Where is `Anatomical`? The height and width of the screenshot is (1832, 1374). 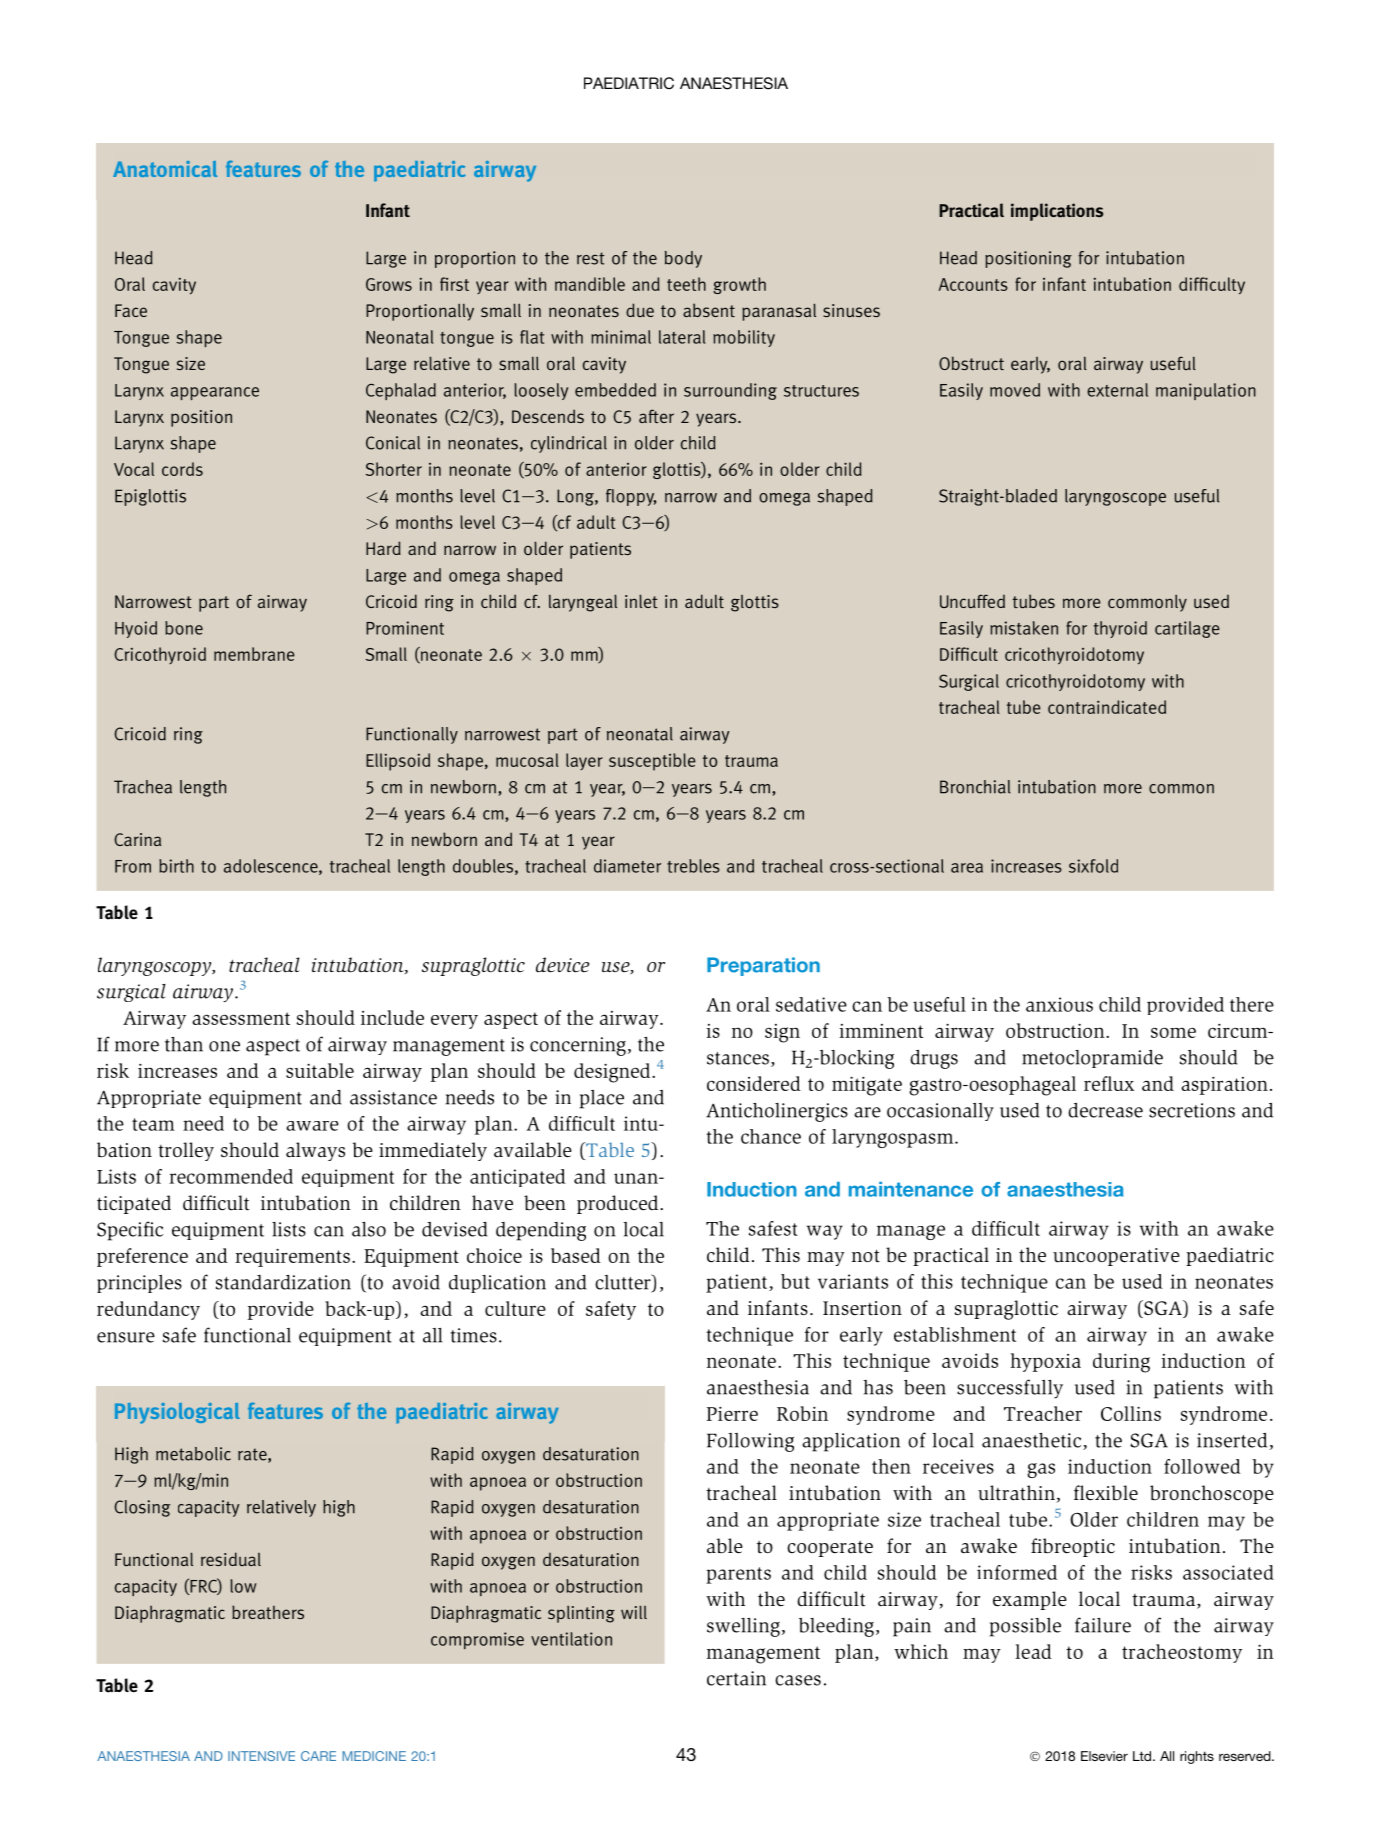 Anatomical is located at coordinates (165, 169).
